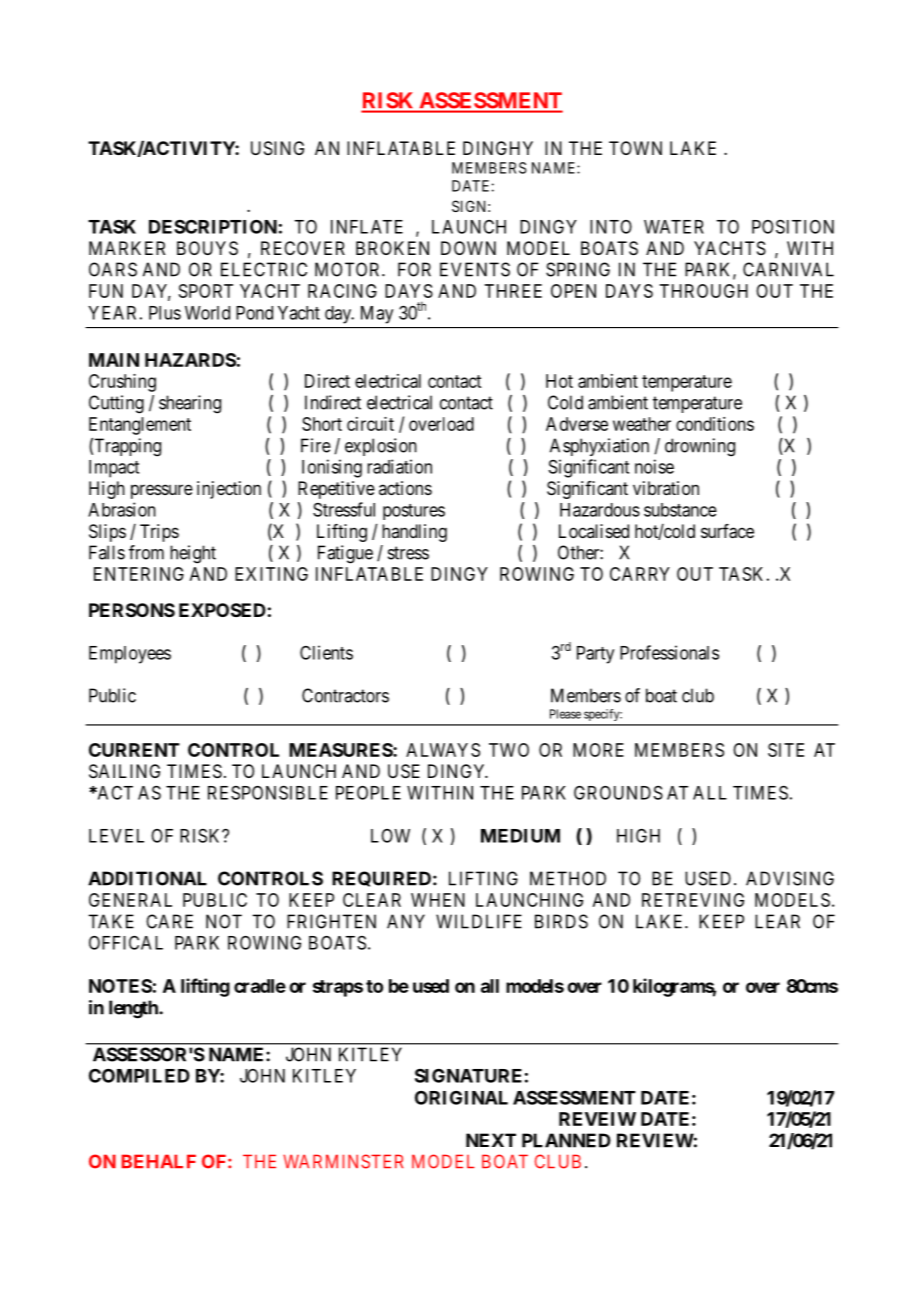 The width and height of the screenshot is (924, 1308). I want to click on pressure, so click(162, 491).
